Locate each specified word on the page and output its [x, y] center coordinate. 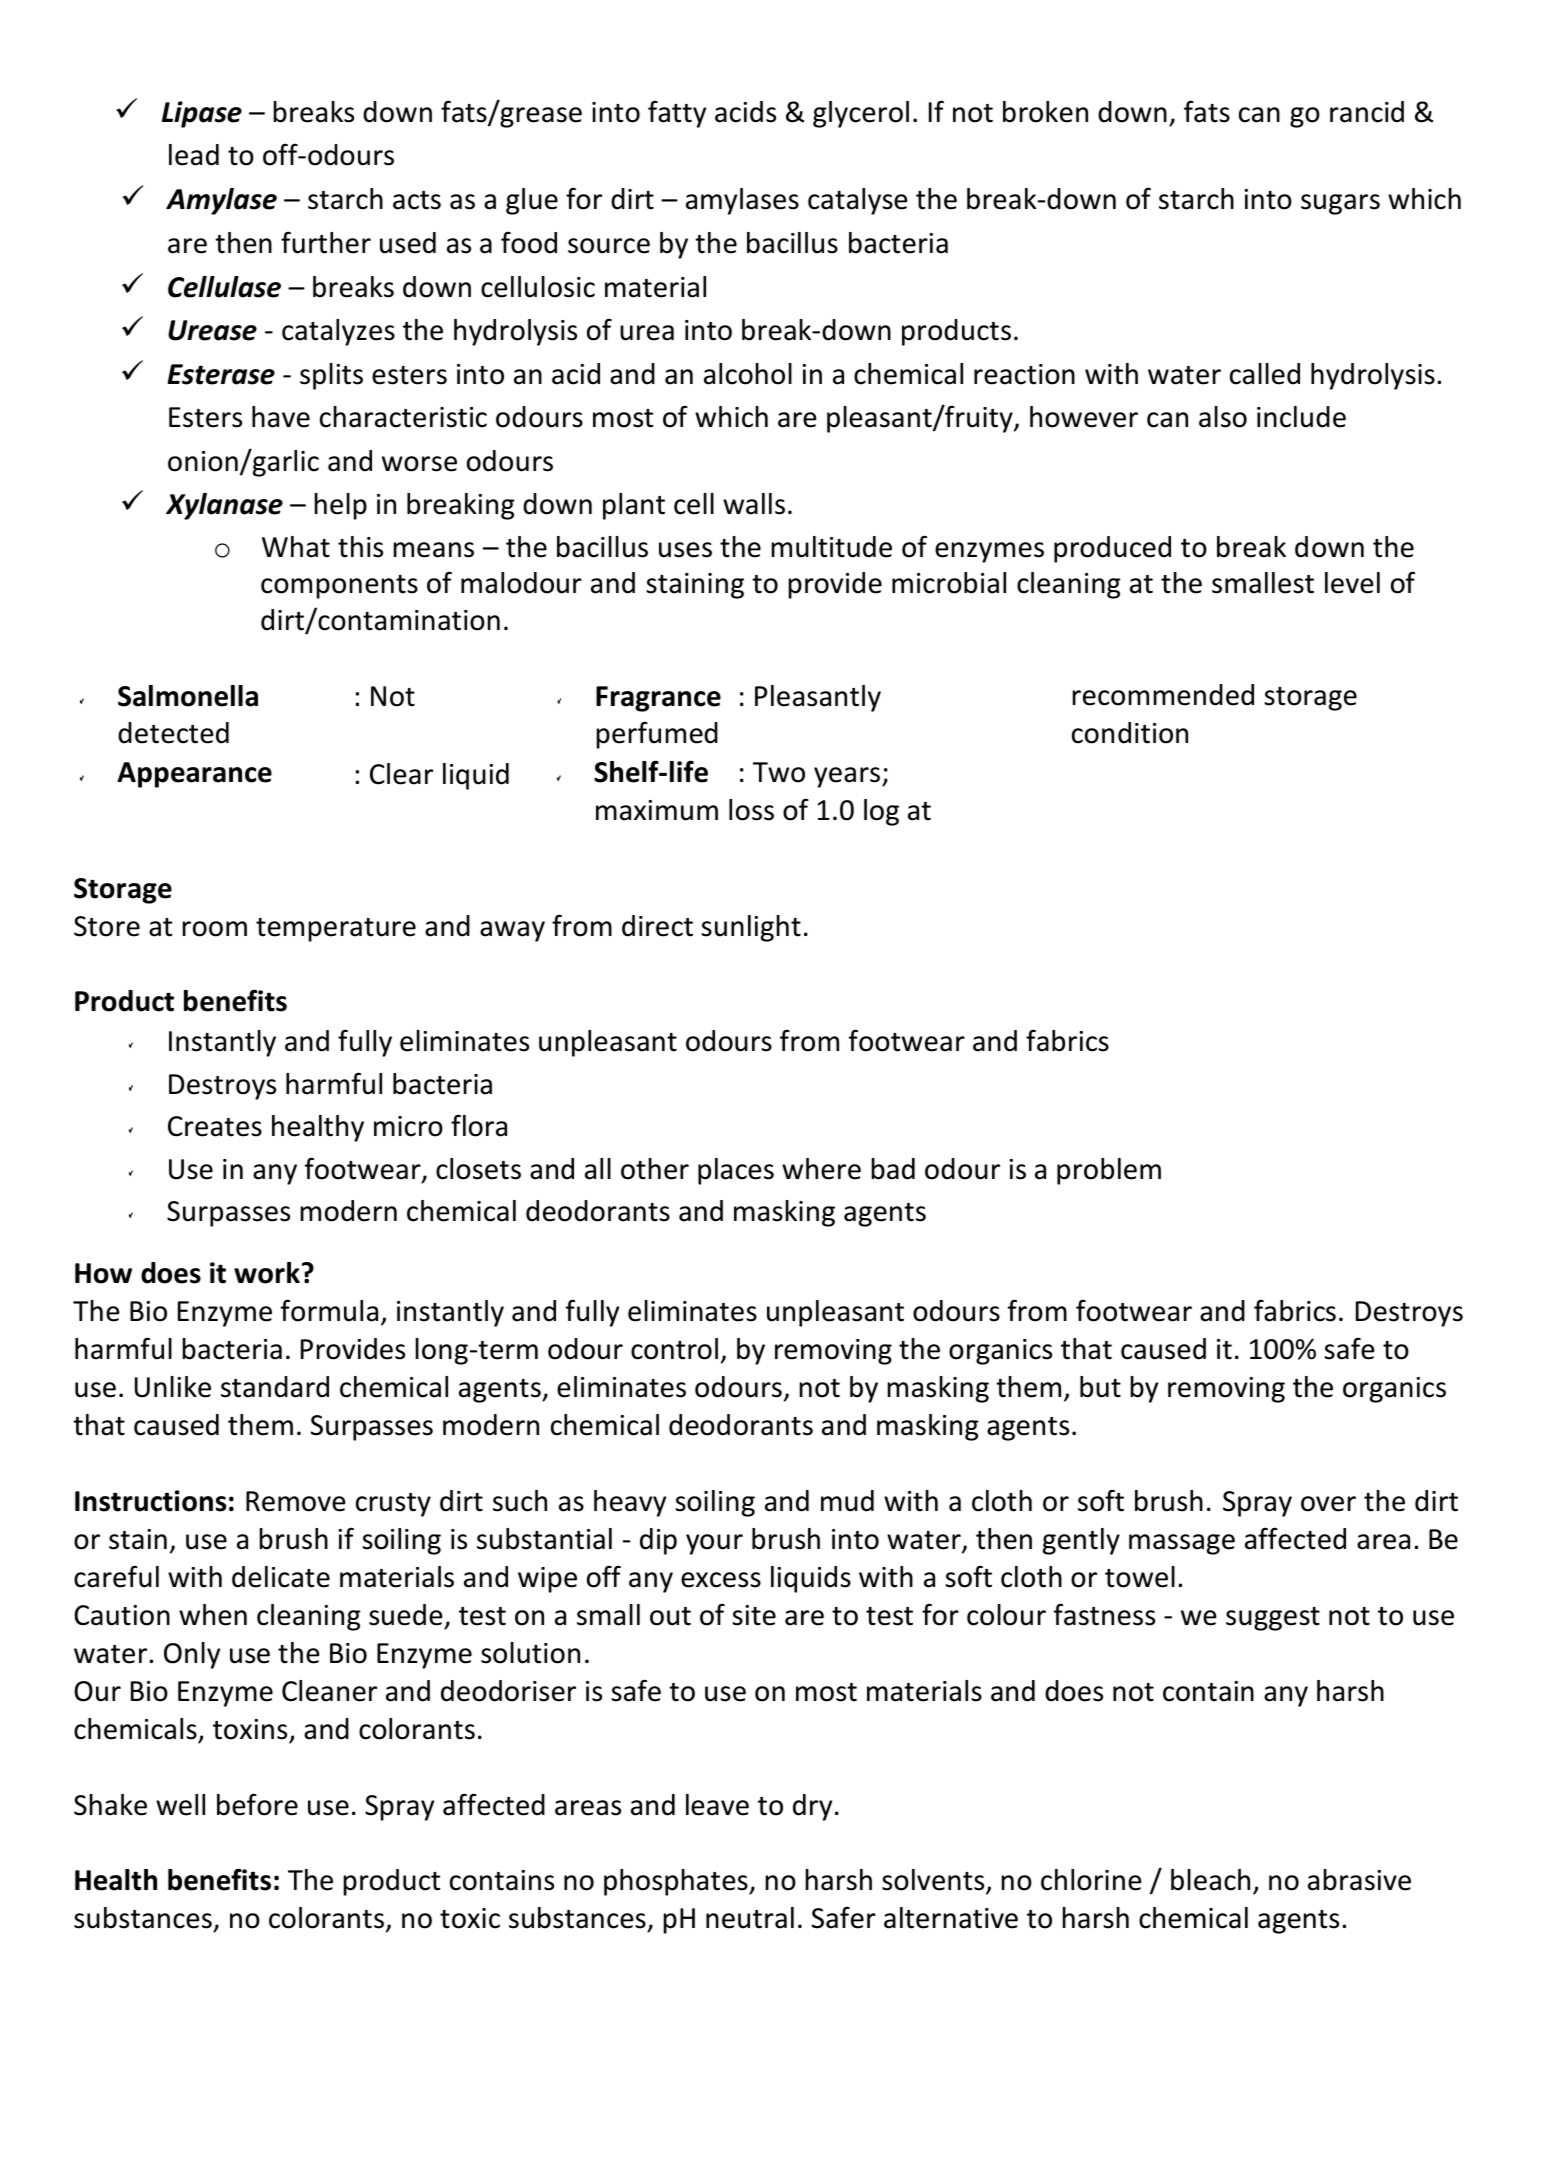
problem [1109, 1171]
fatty [677, 114]
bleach [1210, 1880]
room [215, 929]
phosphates [677, 1882]
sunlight [751, 928]
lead [194, 155]
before [257, 1804]
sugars [1340, 204]
